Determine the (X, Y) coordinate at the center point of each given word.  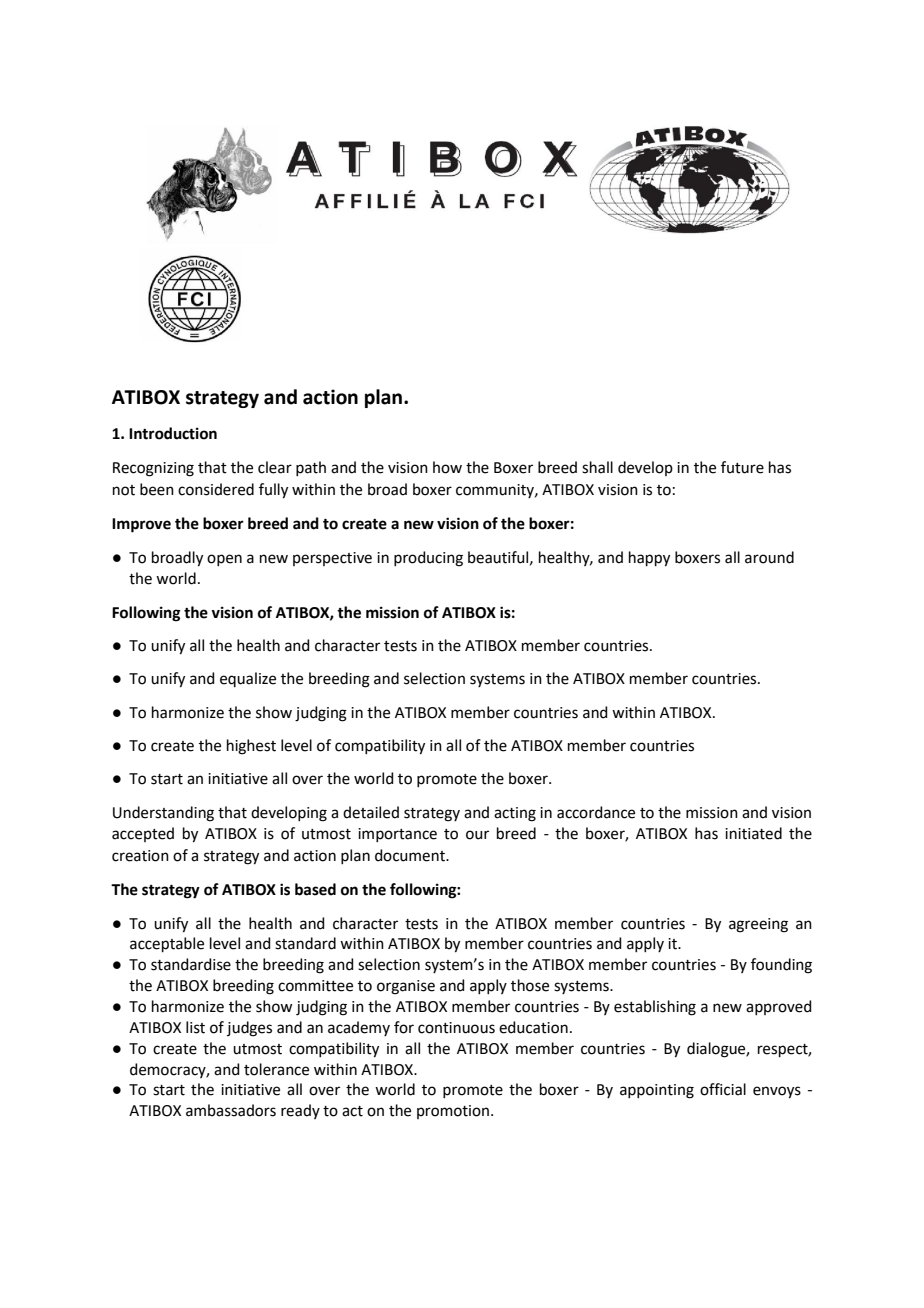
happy (649, 559)
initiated (753, 833)
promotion (453, 1112)
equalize (248, 679)
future (742, 467)
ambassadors (231, 1110)
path (311, 468)
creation (140, 856)
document (411, 855)
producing (428, 559)
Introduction (173, 433)
